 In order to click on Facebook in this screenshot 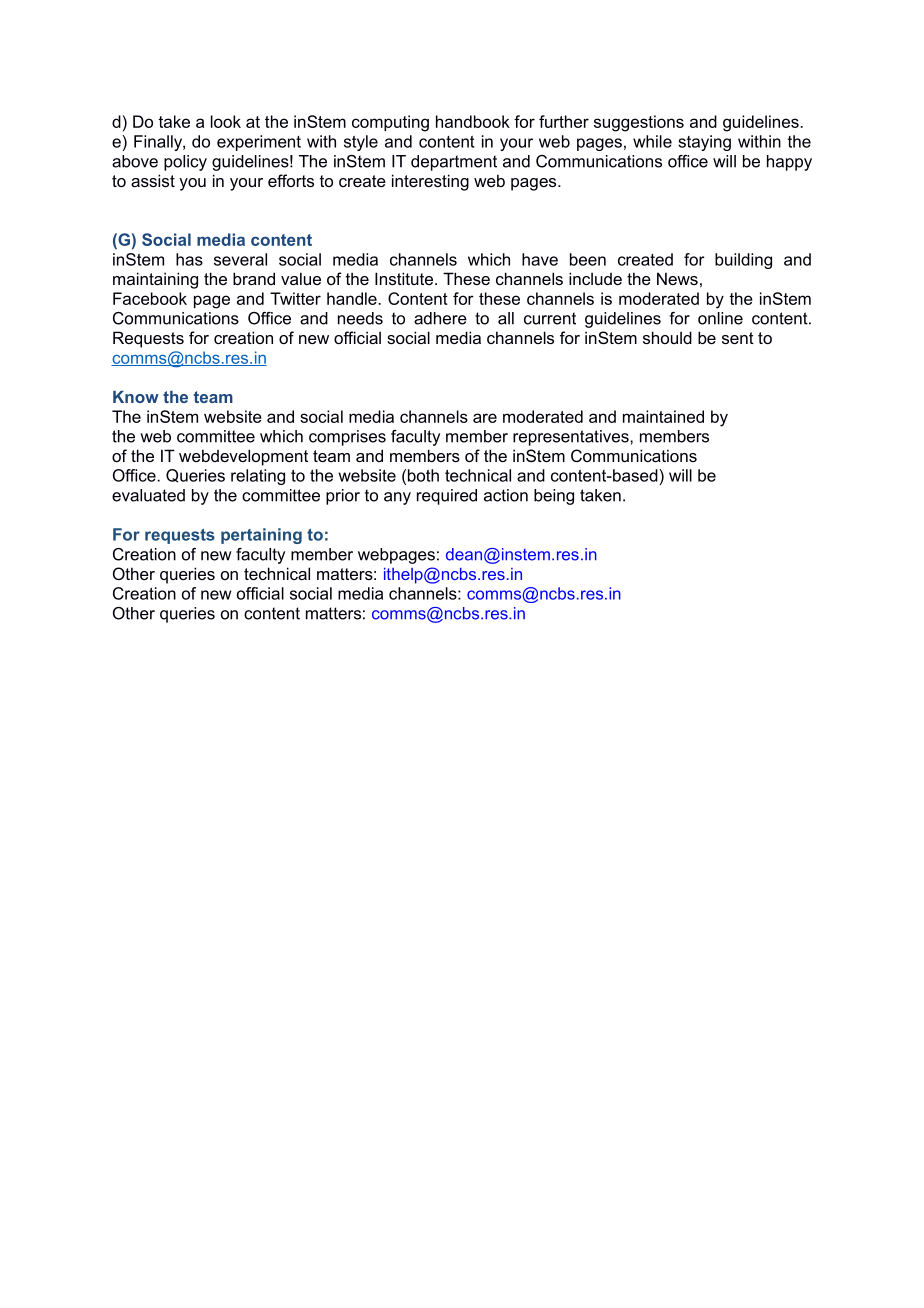, I will do `click(150, 298)`.
